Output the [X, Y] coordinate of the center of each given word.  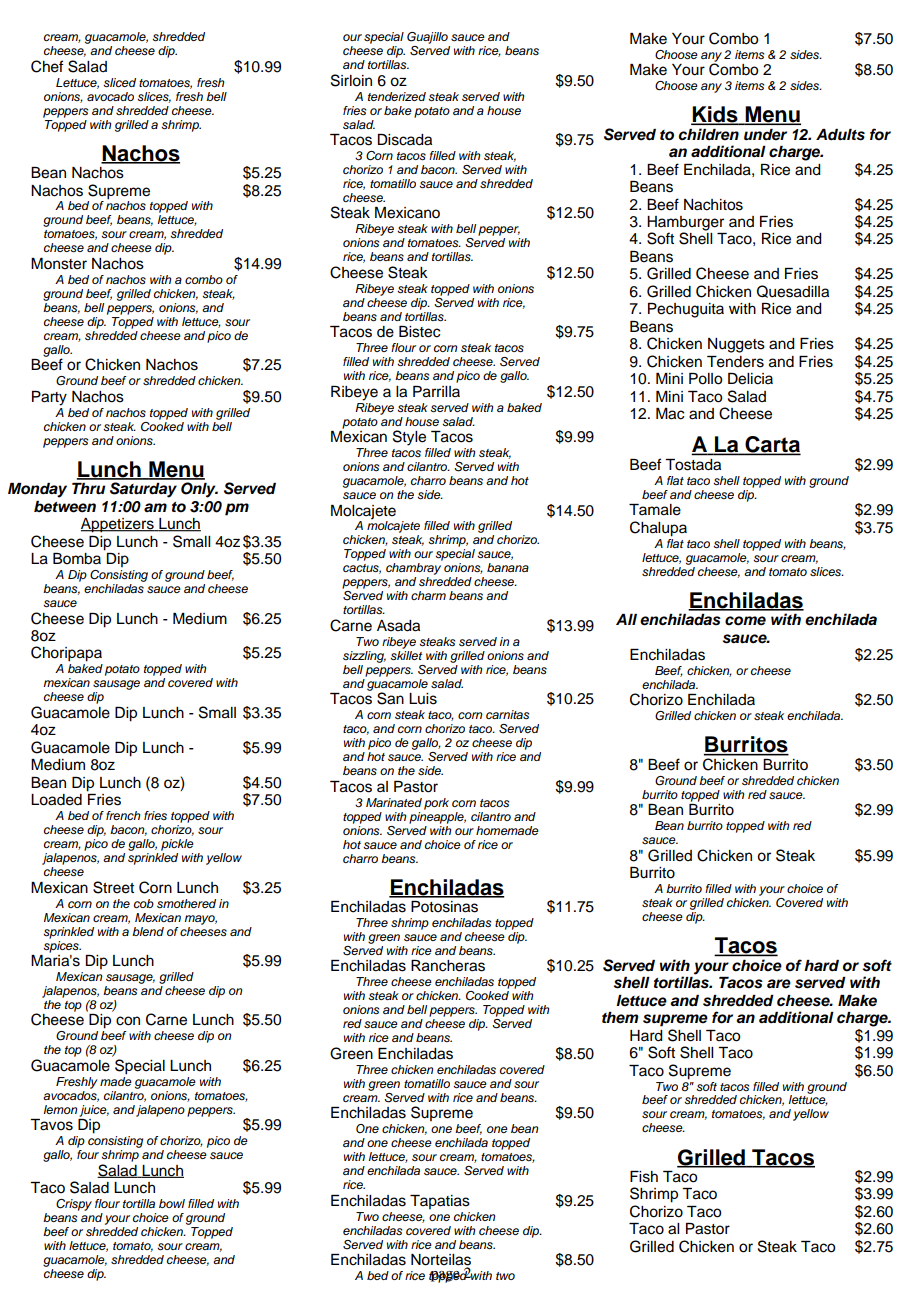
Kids [715, 115]
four [88, 1154]
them [620, 1018]
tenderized [397, 96]
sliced [119, 83]
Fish [644, 1177]
